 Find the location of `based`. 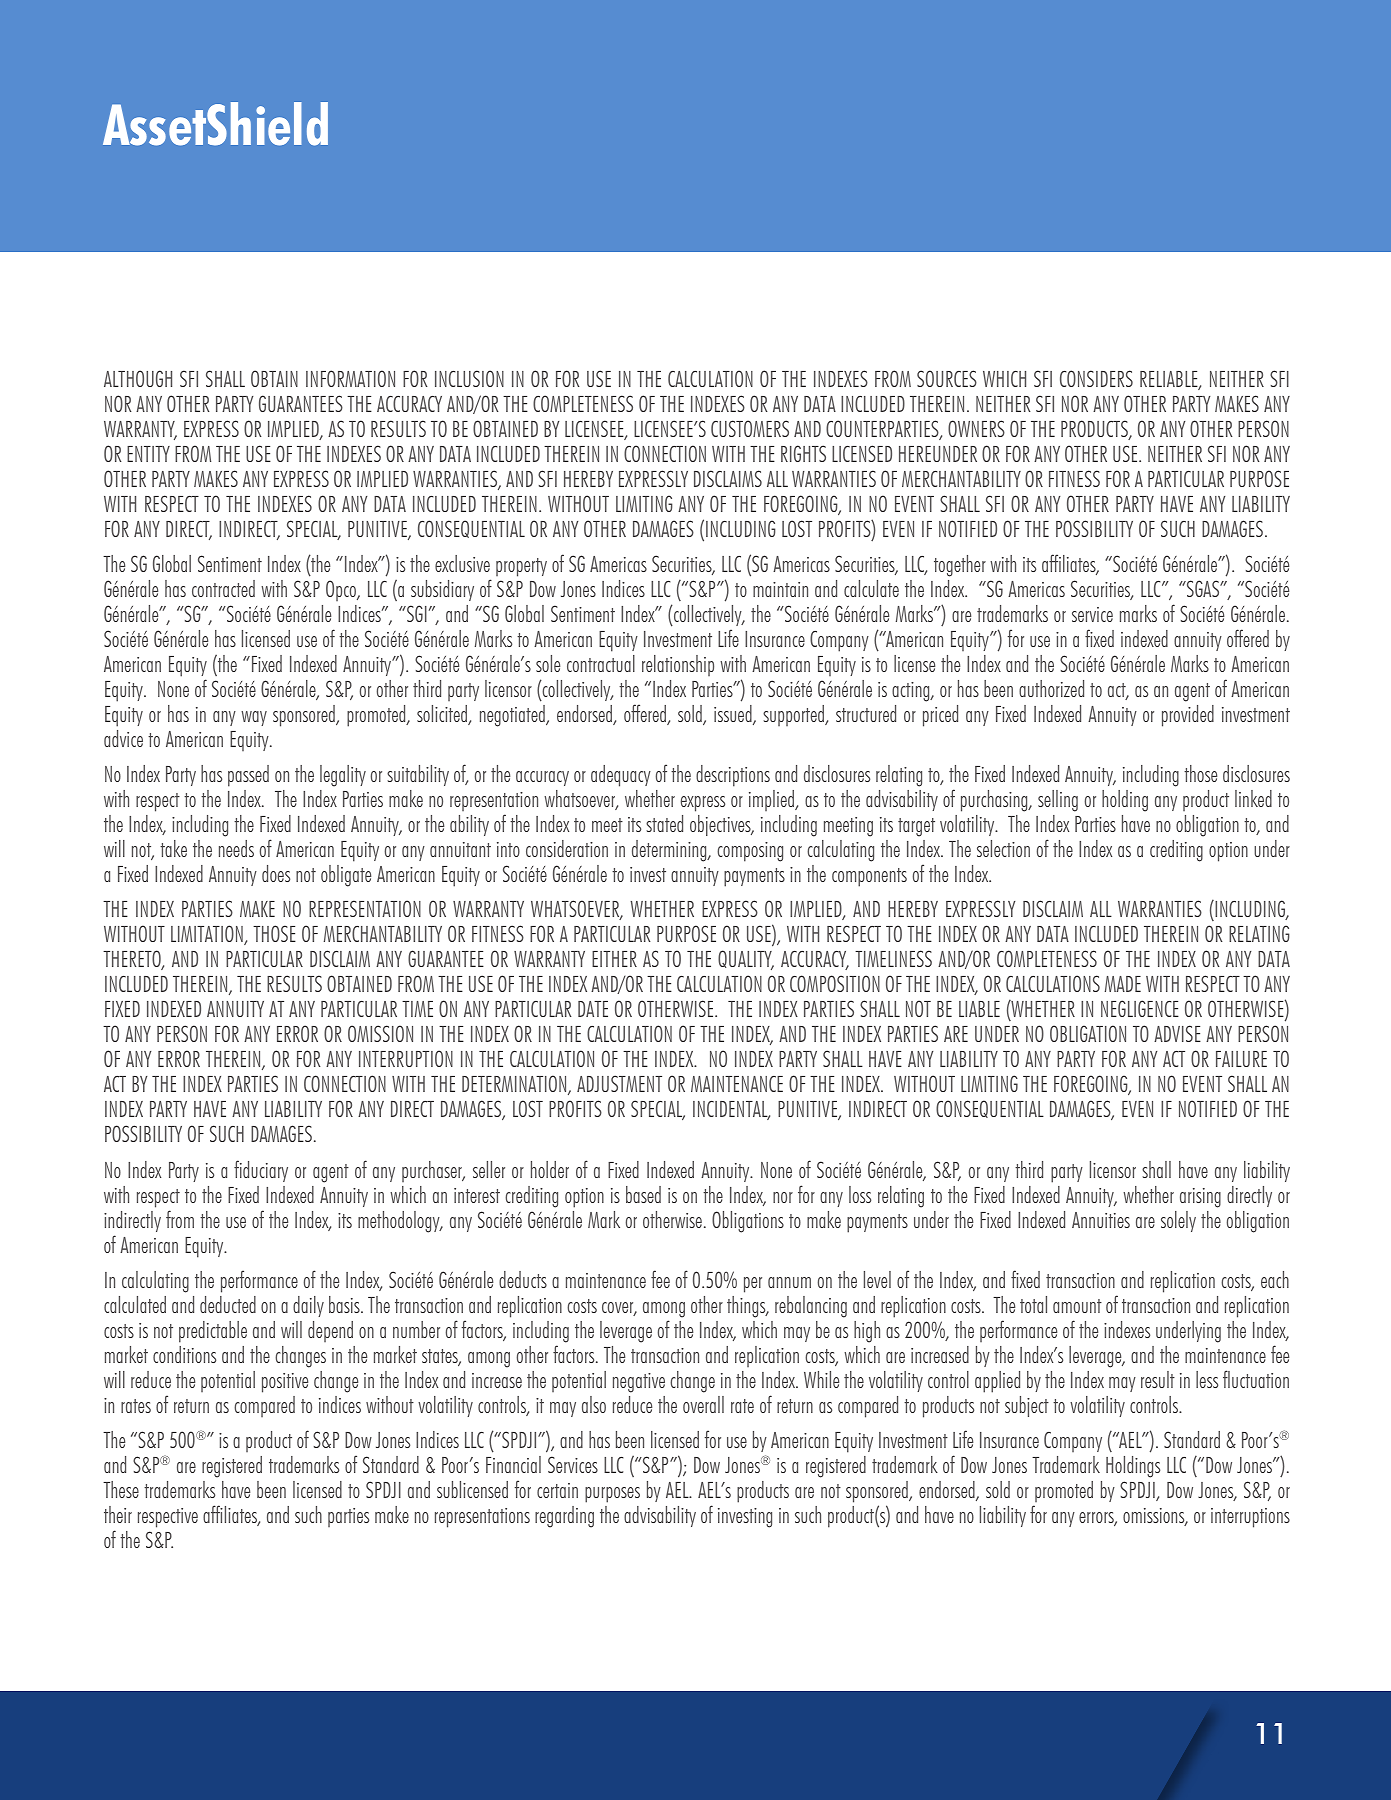

based is located at coordinates (643, 1194).
